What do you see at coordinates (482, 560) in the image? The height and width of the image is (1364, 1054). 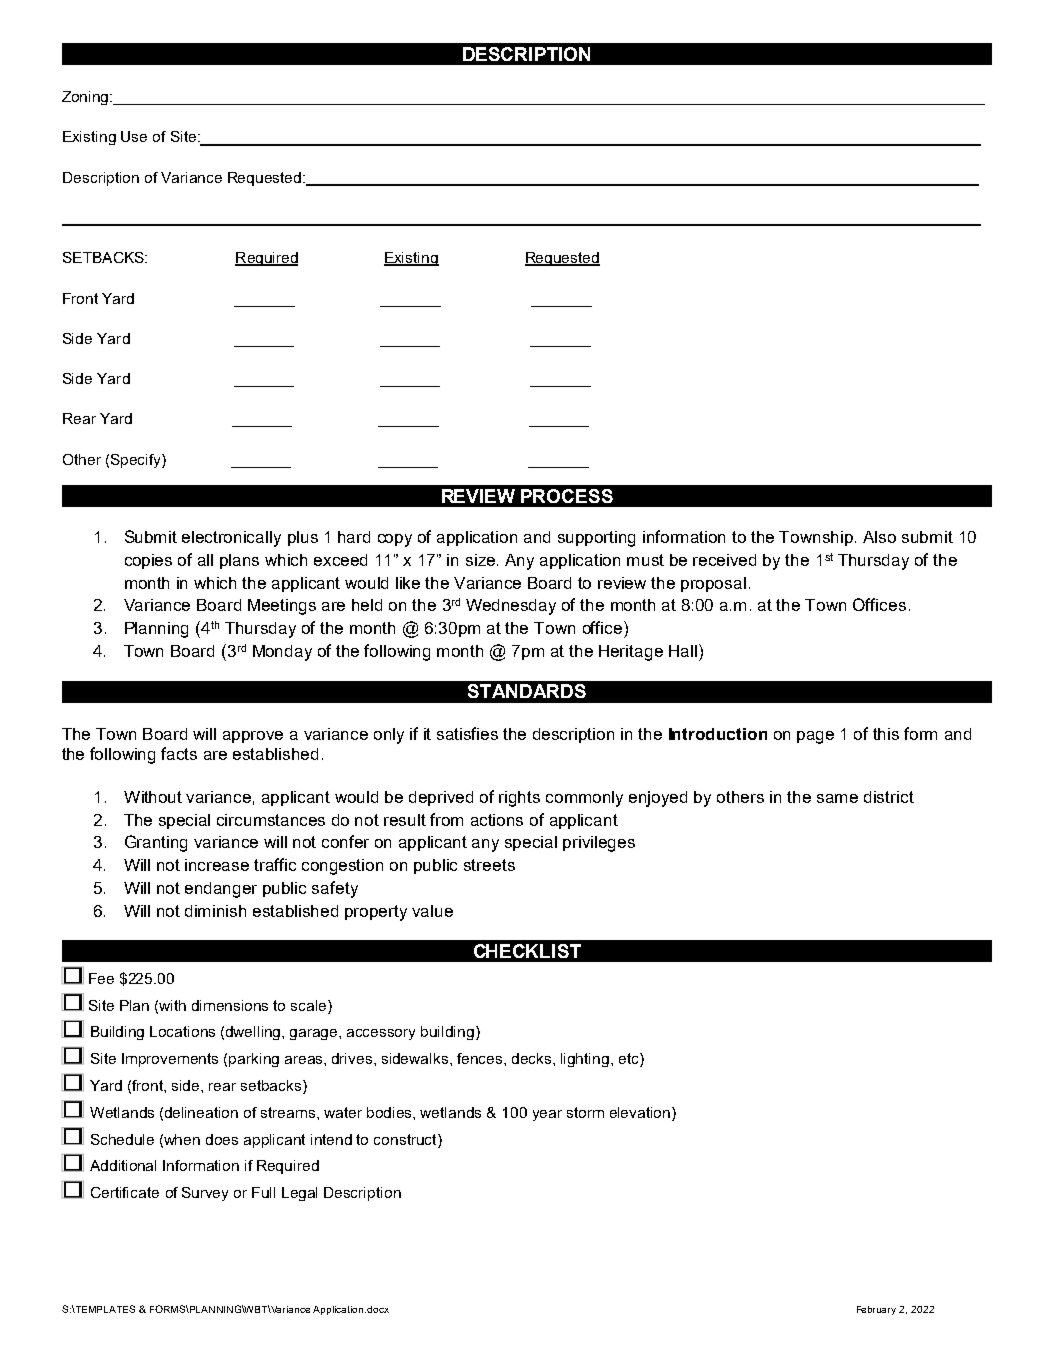 I see `size` at bounding box center [482, 560].
